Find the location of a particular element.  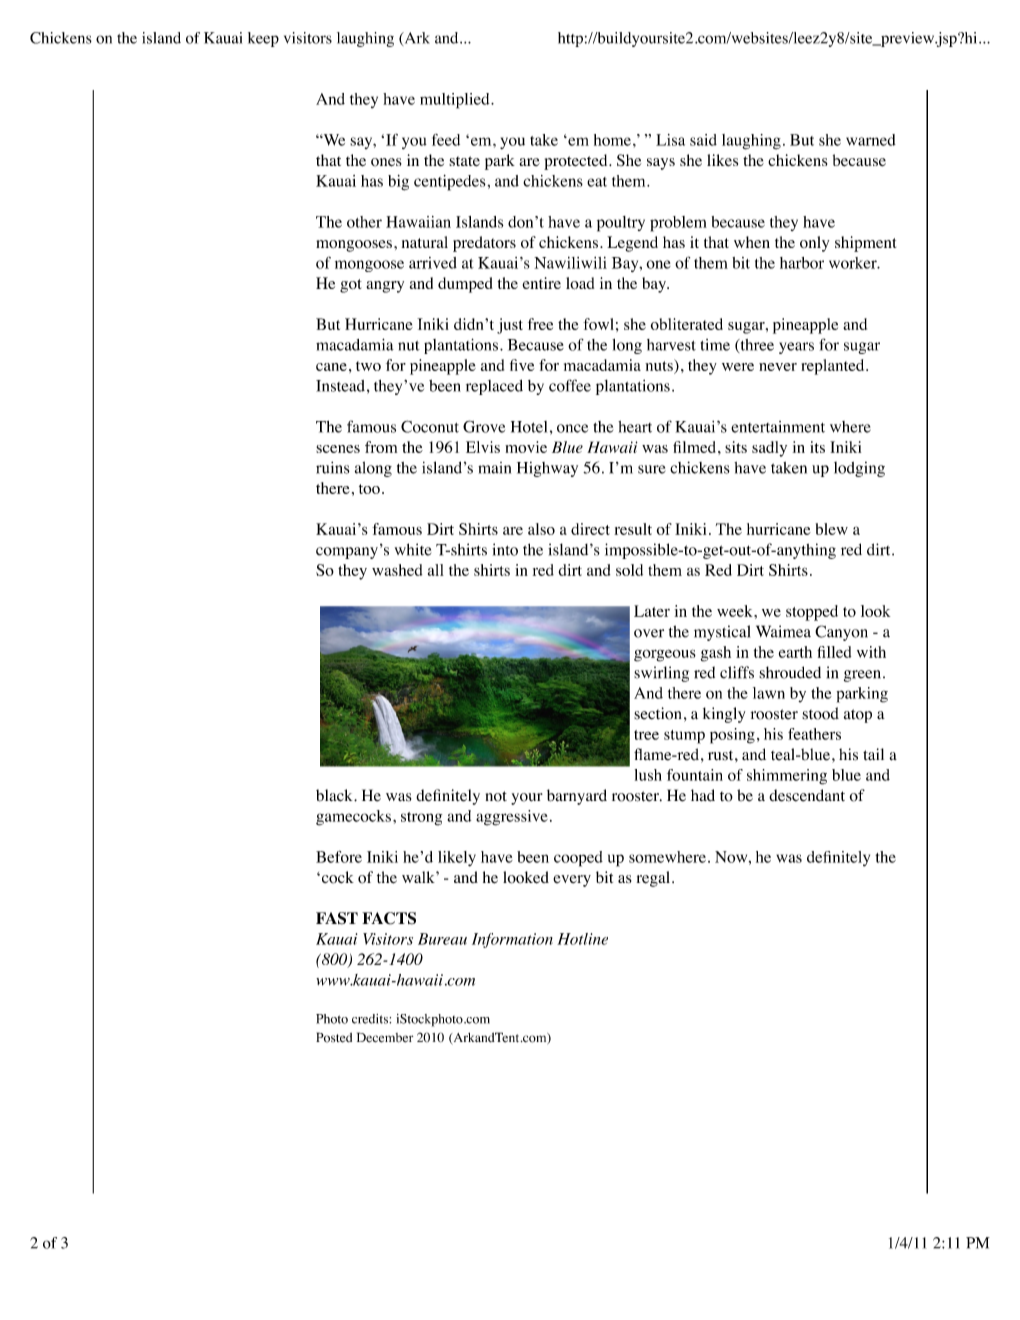

washed is located at coordinates (397, 570).
